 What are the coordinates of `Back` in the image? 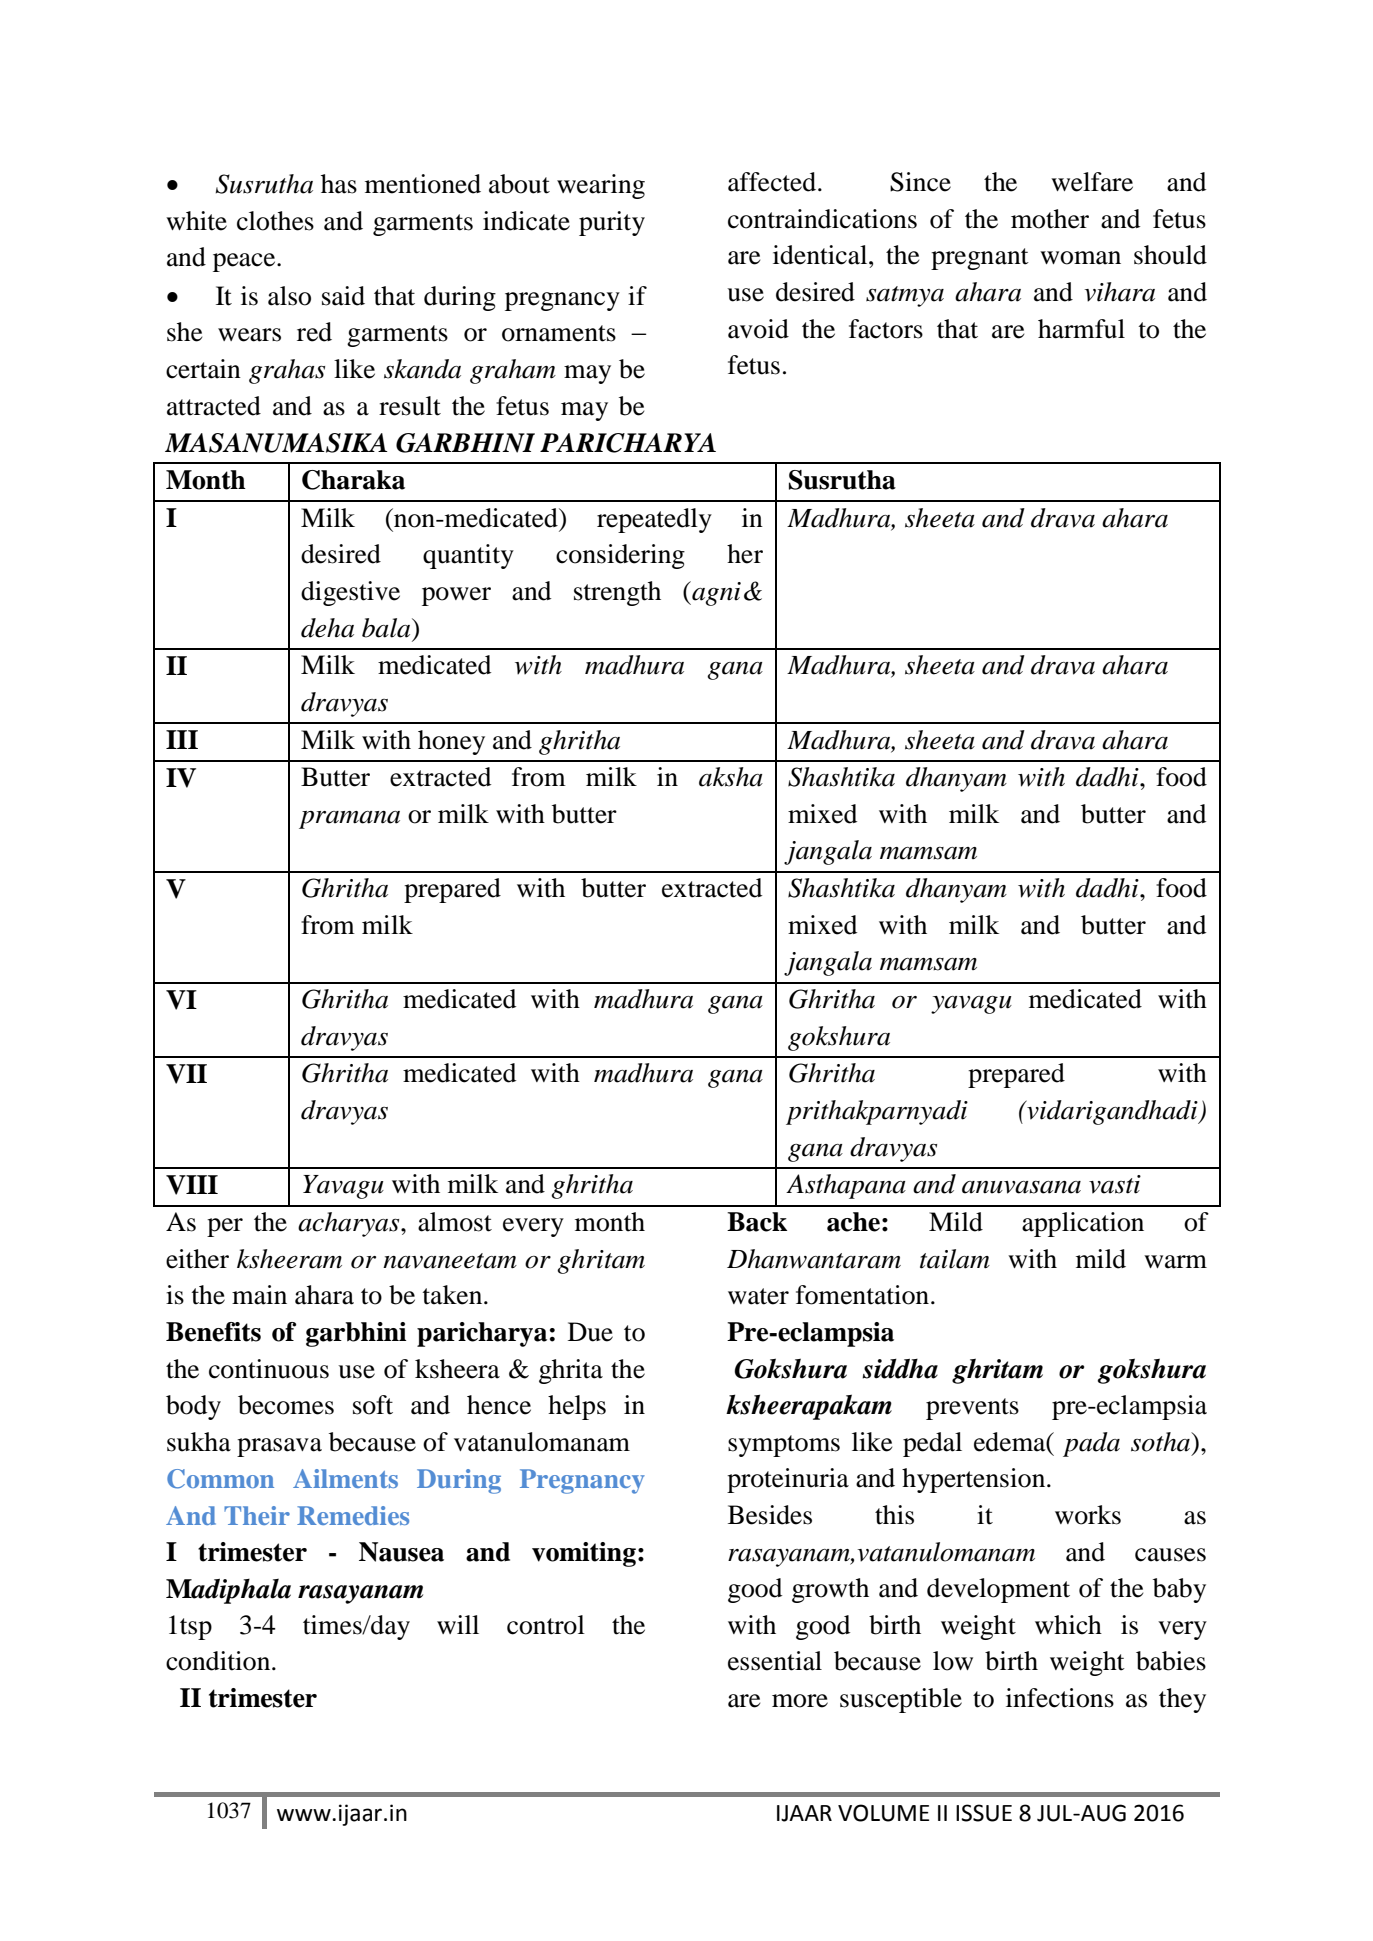 It's located at (757, 1222).
